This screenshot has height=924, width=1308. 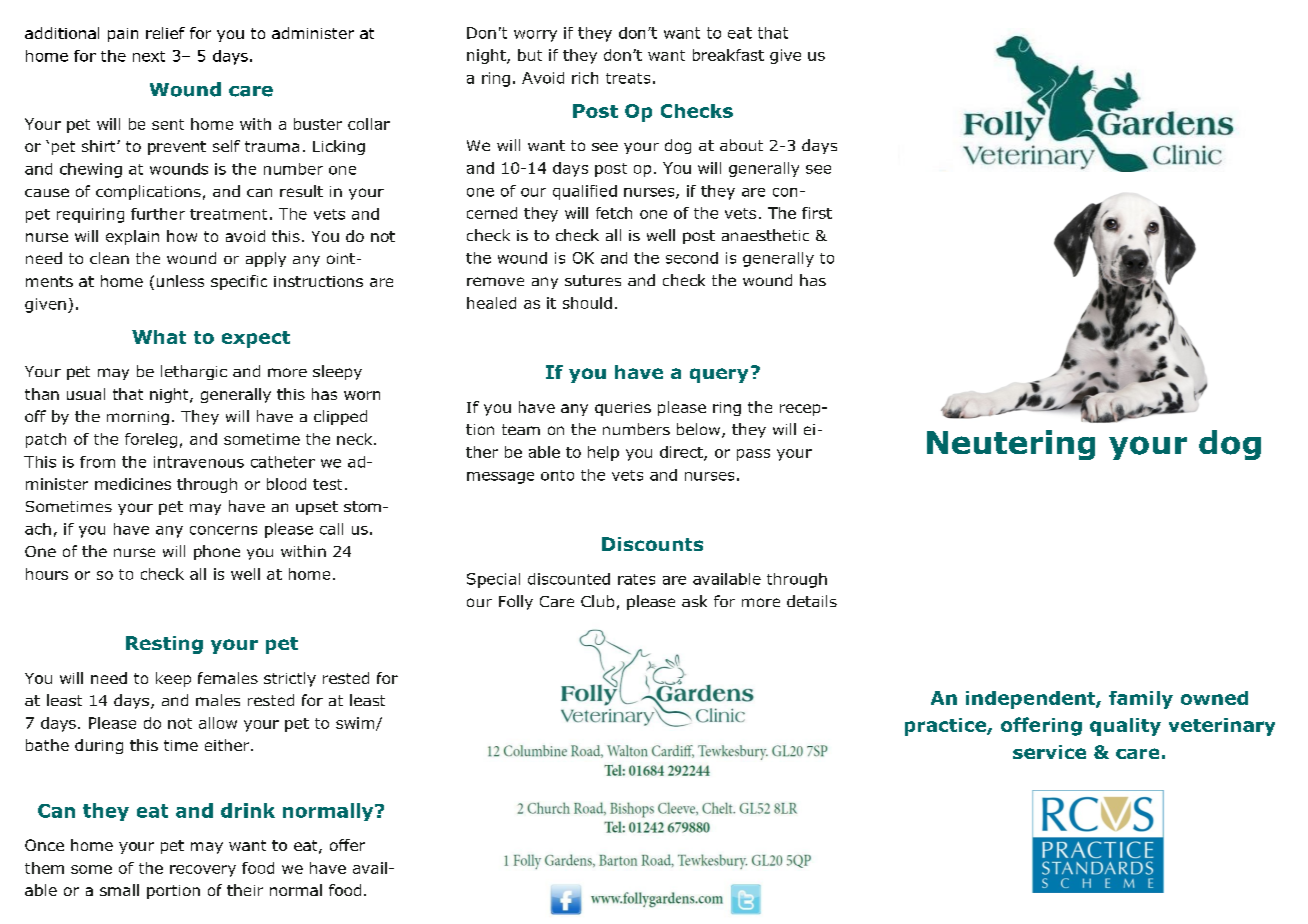 I want to click on recovery, so click(x=203, y=871).
